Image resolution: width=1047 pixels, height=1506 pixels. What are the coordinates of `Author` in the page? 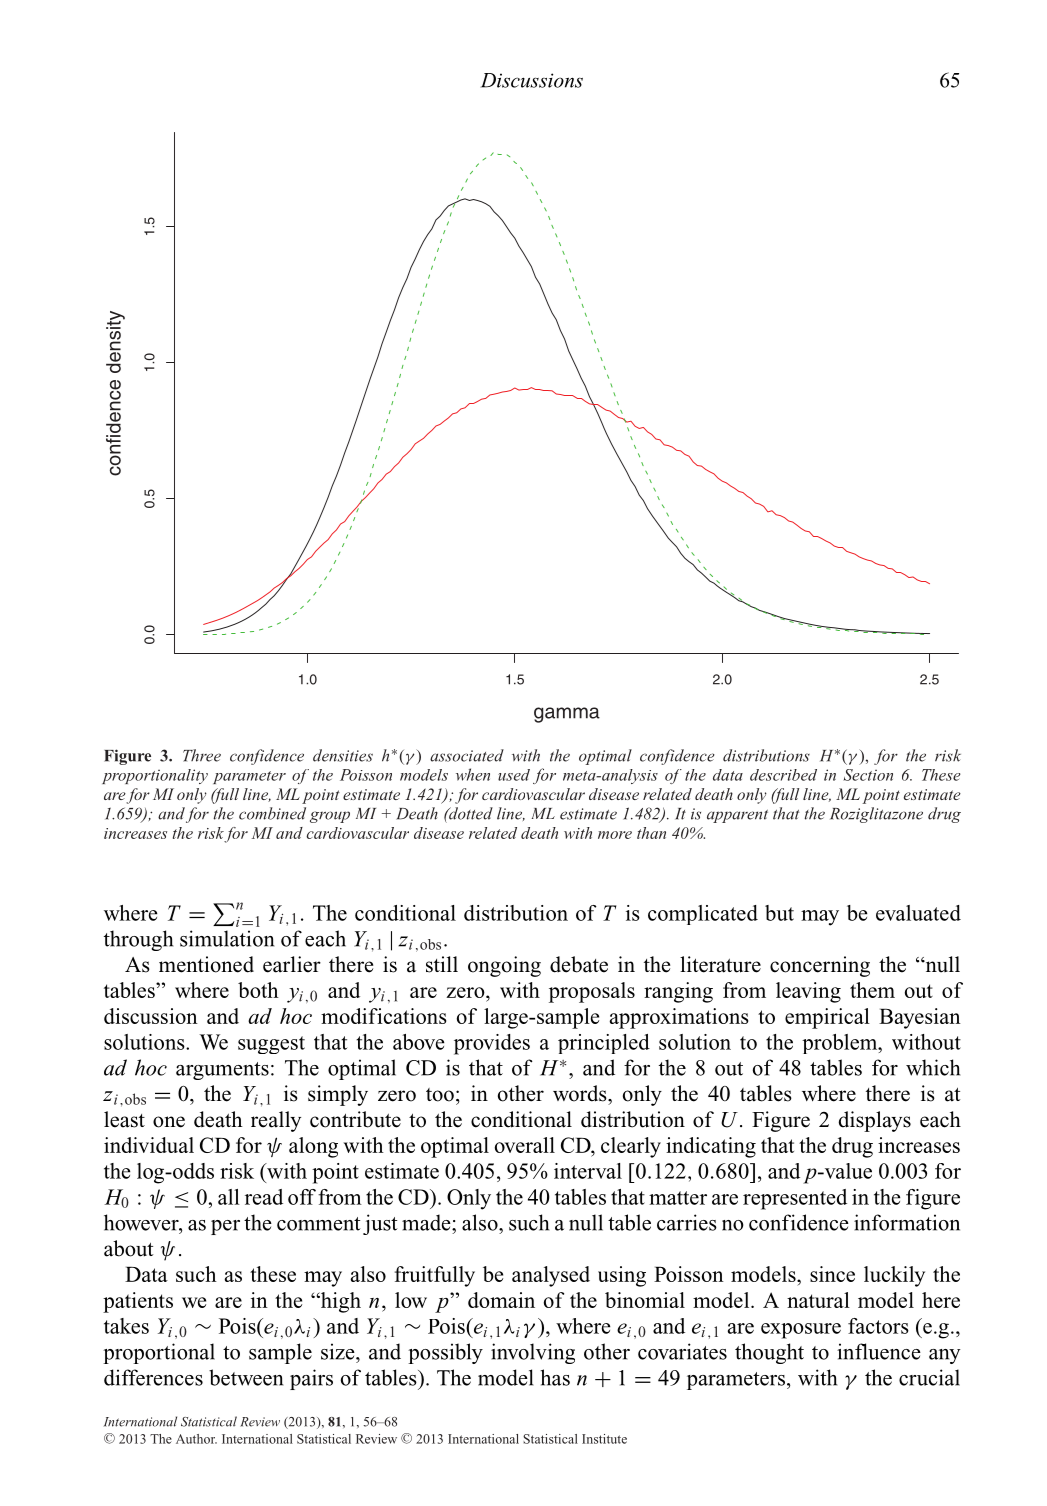 It's located at (196, 1439).
